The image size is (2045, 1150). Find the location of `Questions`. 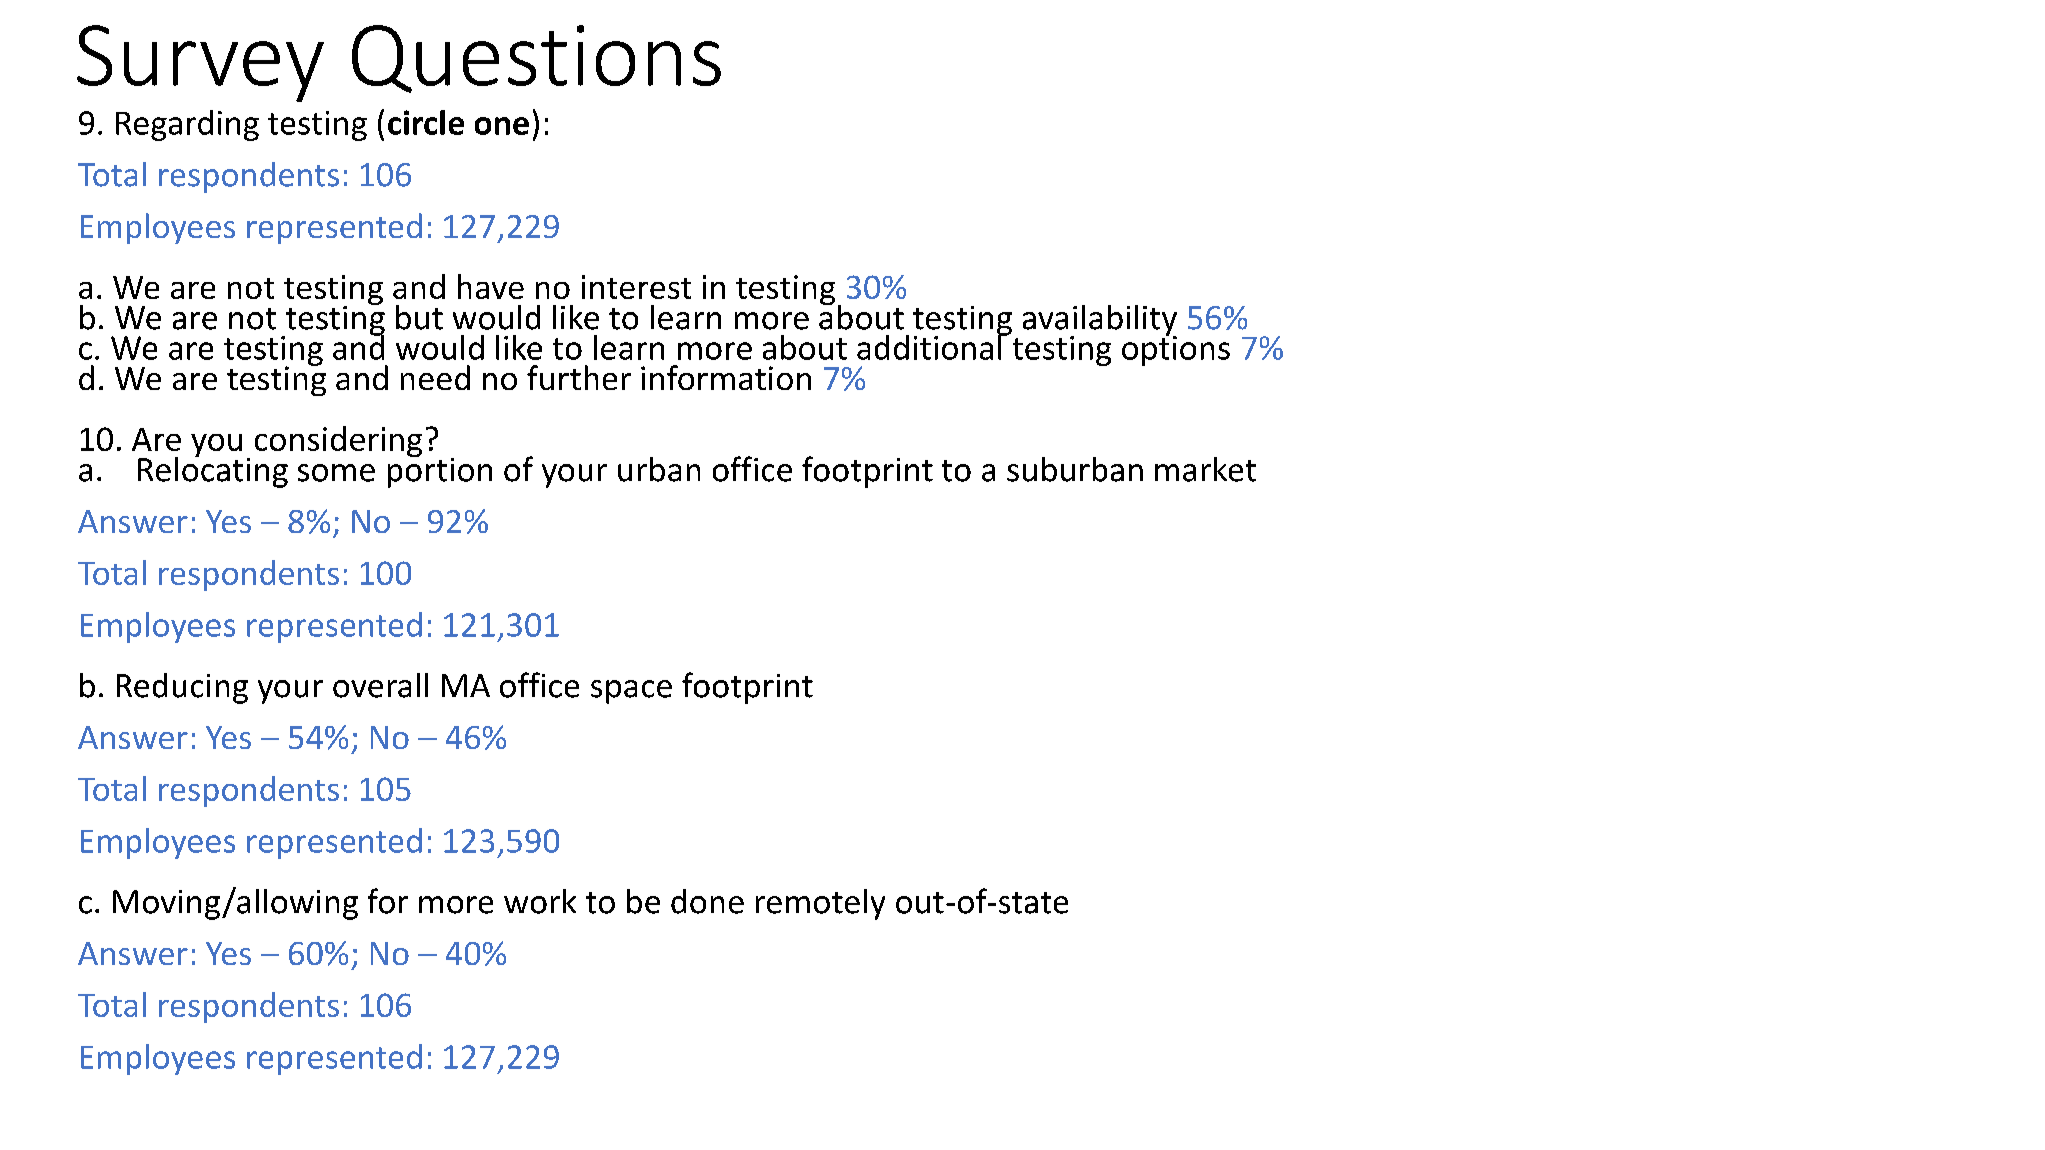

Questions is located at coordinates (536, 59).
